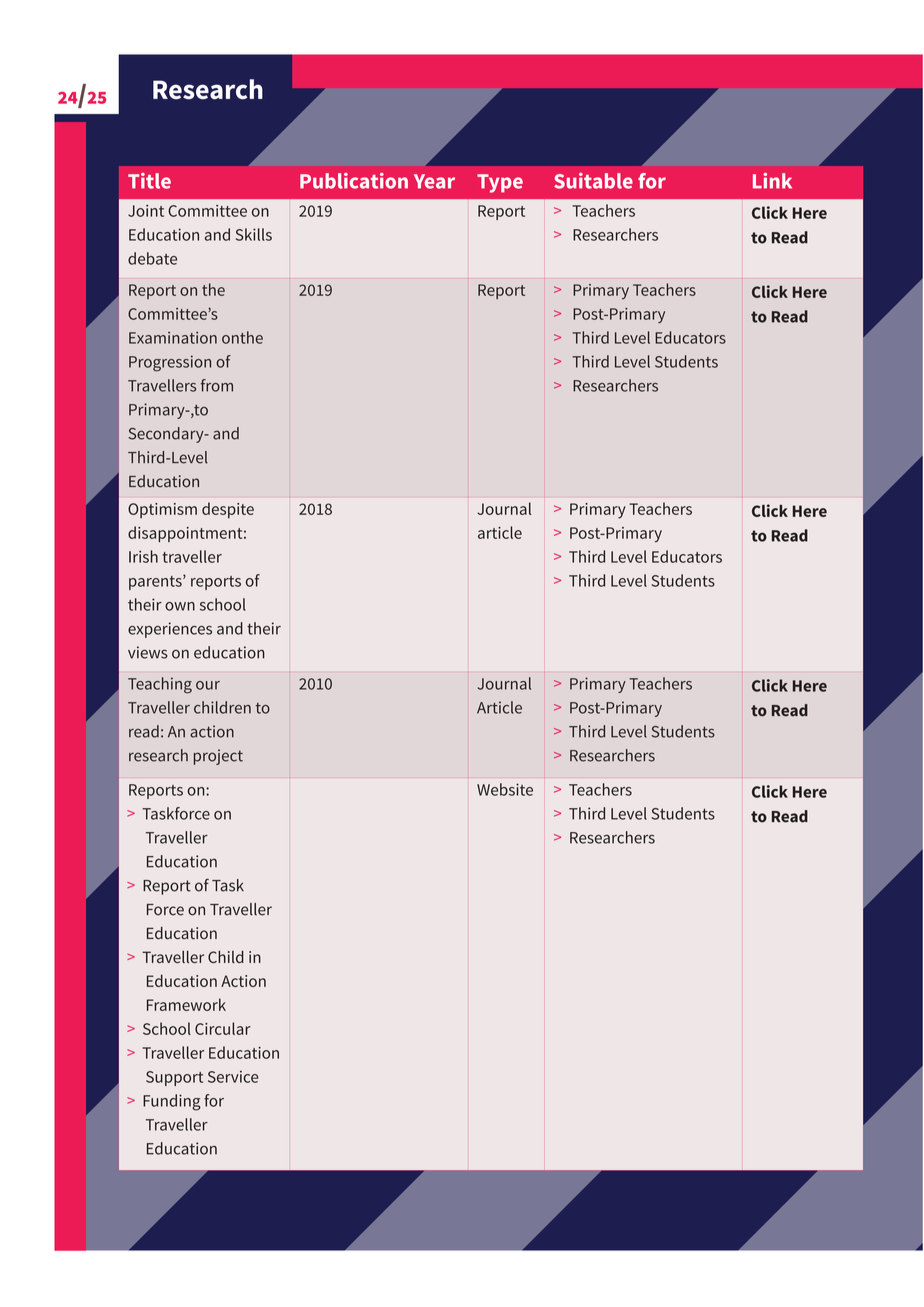 This page has width=924, height=1307. What do you see at coordinates (222, 1028) in the page?
I see `Circular` at bounding box center [222, 1028].
